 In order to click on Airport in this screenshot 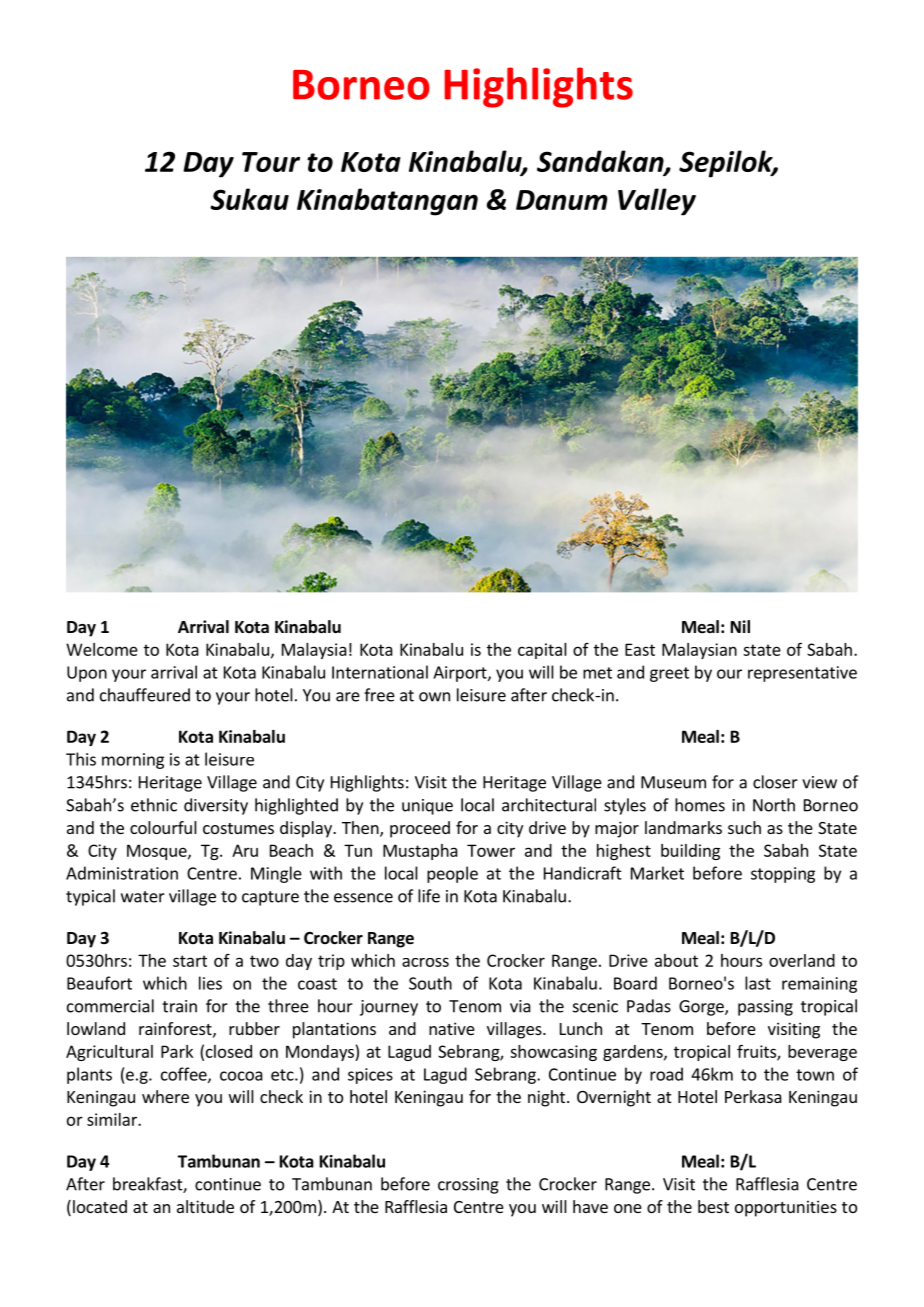, I will do `click(461, 674)`.
